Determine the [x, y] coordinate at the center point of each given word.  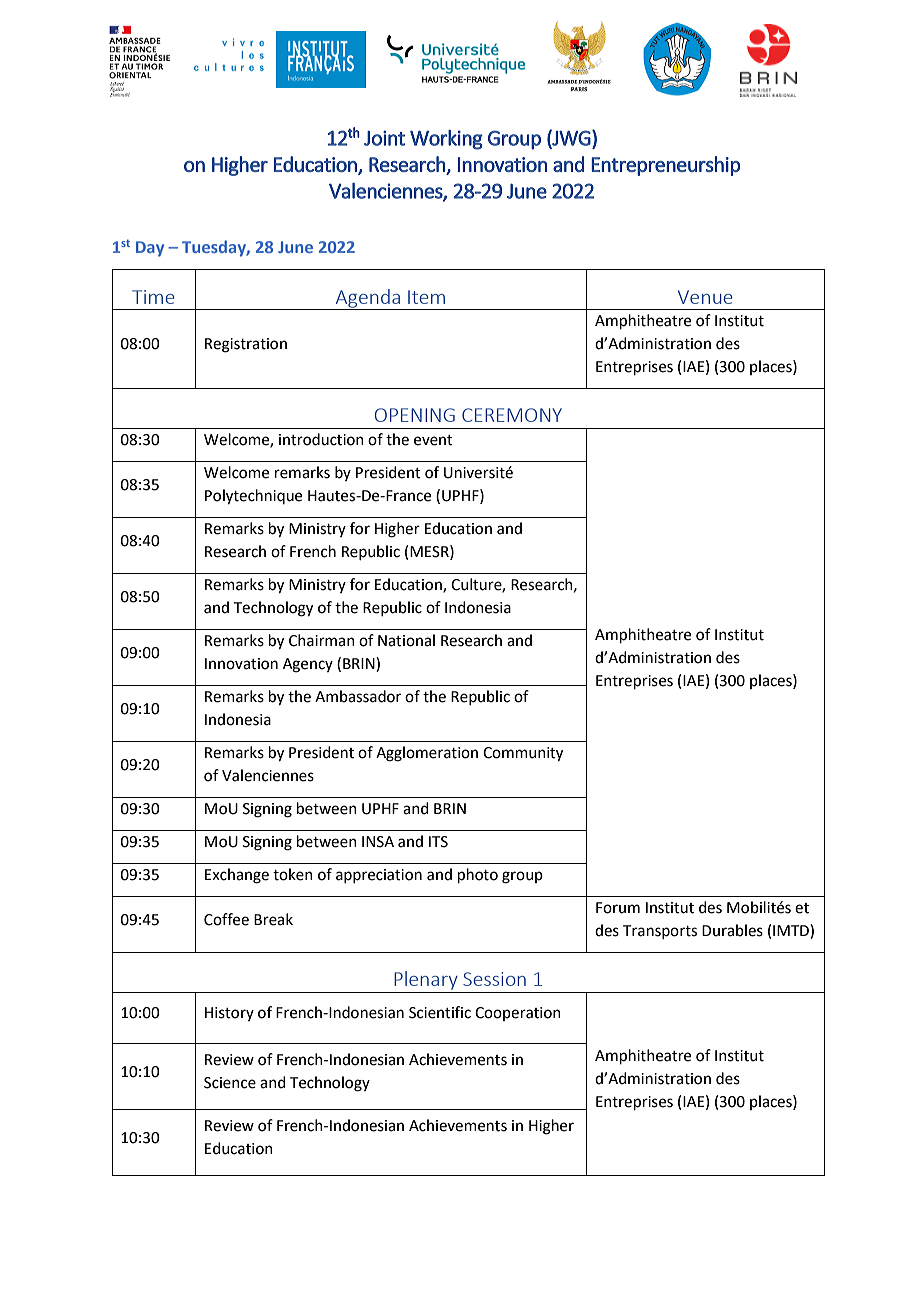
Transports [660, 932]
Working [446, 140]
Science [230, 1083]
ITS [438, 842]
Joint [384, 138]
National [406, 640]
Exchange [237, 876]
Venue [705, 297]
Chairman [322, 640]
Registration [246, 345]
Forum [618, 908]
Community [523, 754]
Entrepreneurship [665, 166]
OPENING [415, 415]
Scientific [440, 1012]
